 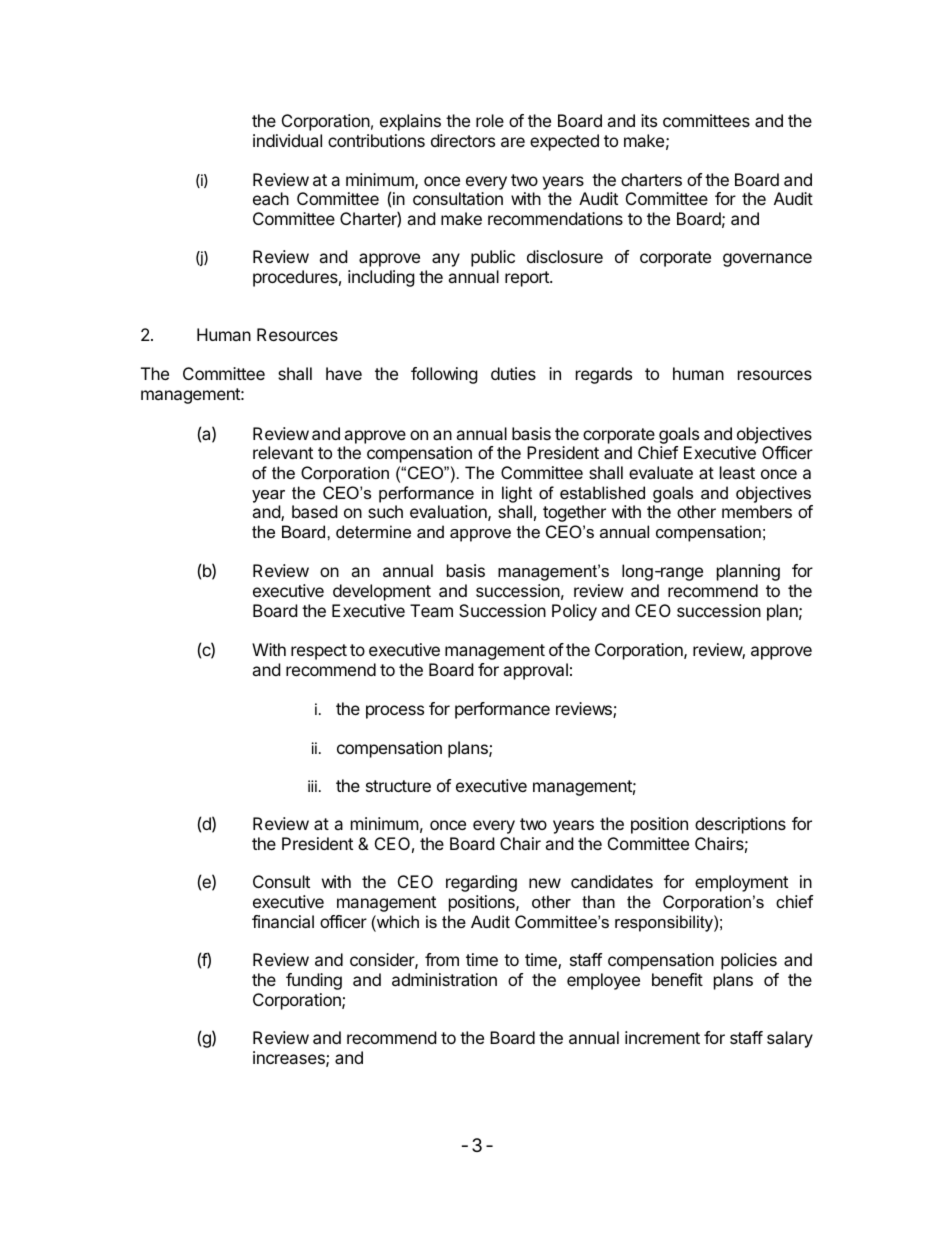 What do you see at coordinates (513, 373) in the page?
I see `duties` at bounding box center [513, 373].
